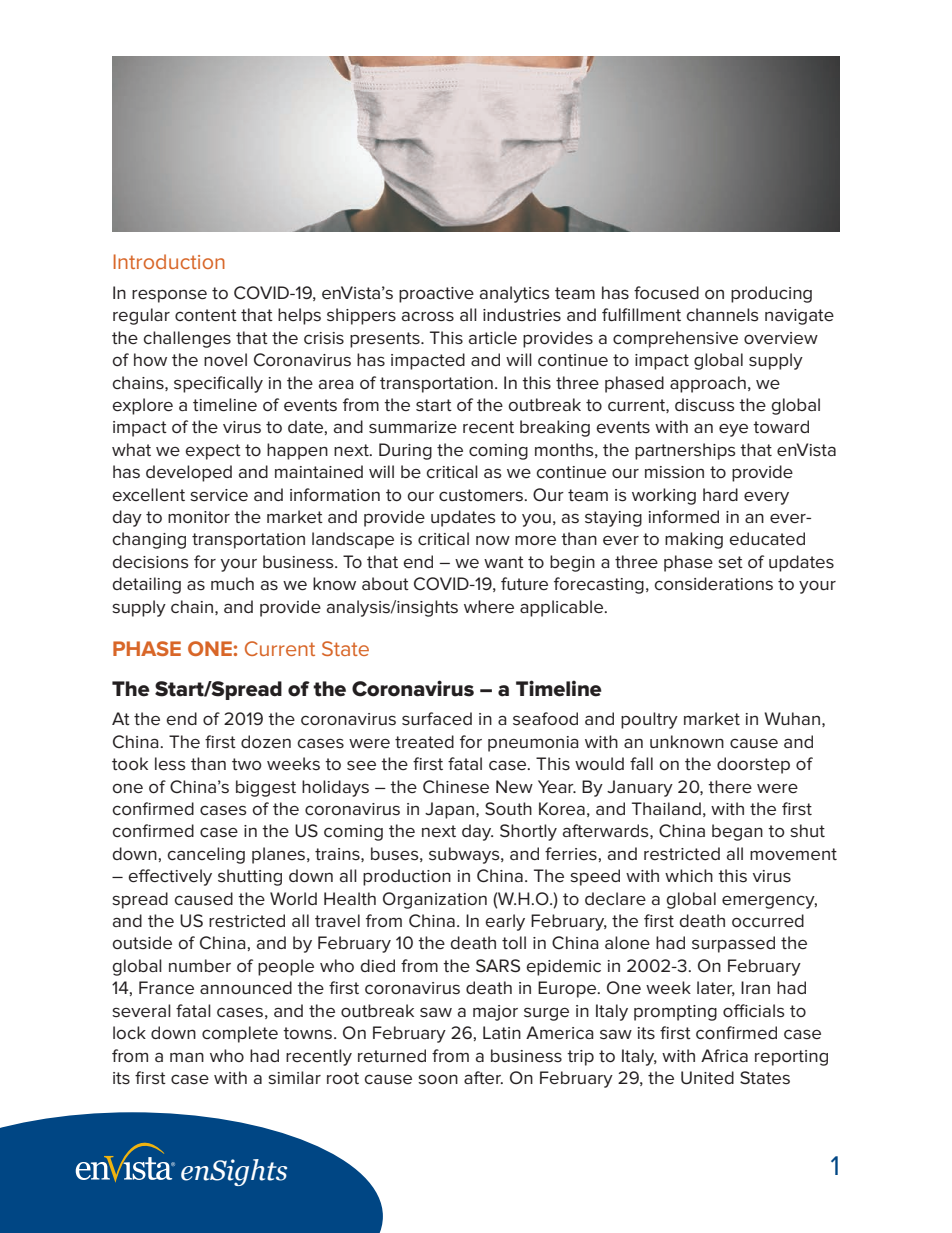  What do you see at coordinates (199, 517) in the document?
I see `monitor` at bounding box center [199, 517].
